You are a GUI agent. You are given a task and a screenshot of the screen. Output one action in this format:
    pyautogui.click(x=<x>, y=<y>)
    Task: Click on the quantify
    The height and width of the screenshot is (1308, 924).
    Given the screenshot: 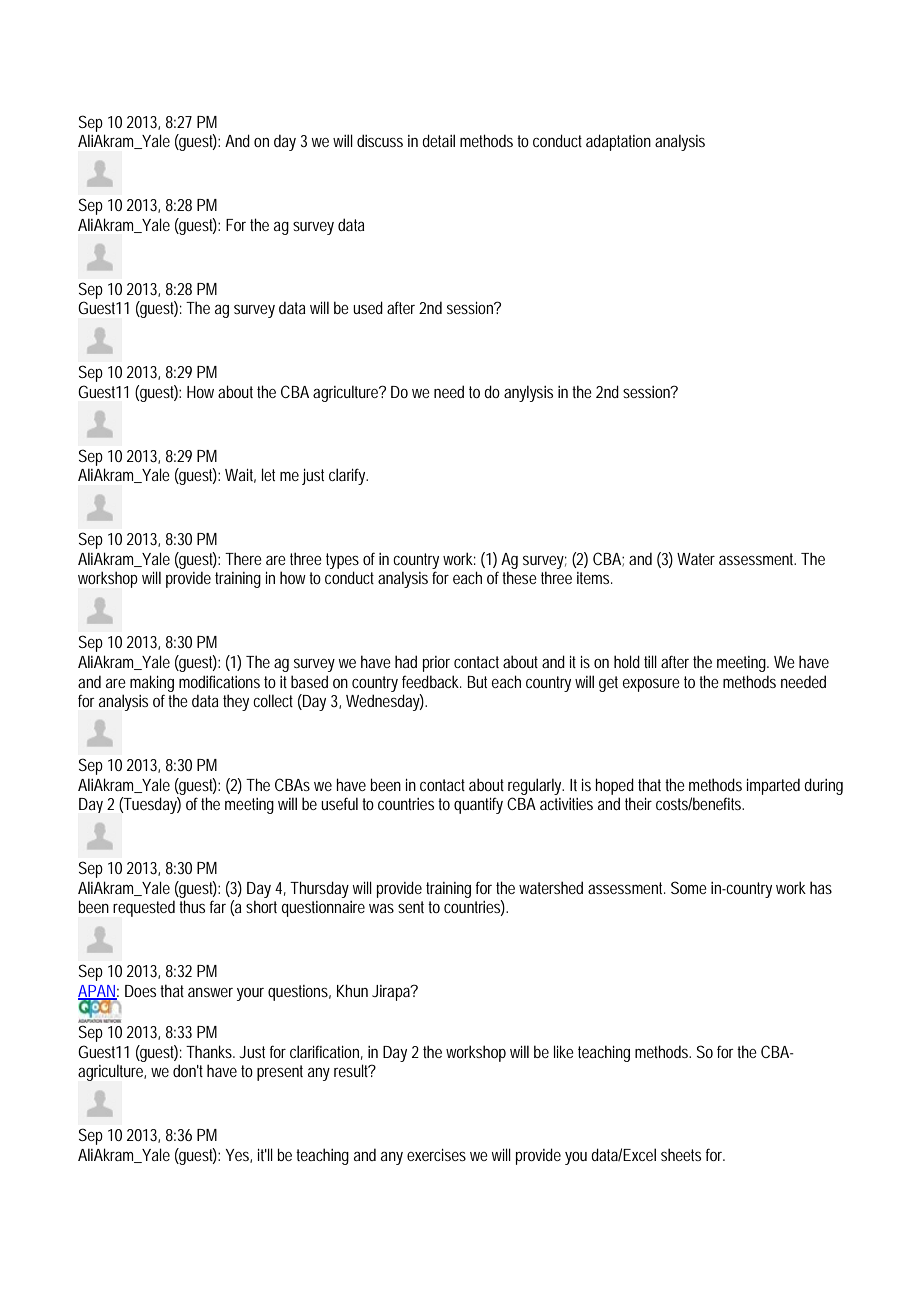 What is the action you would take?
    pyautogui.click(x=478, y=806)
